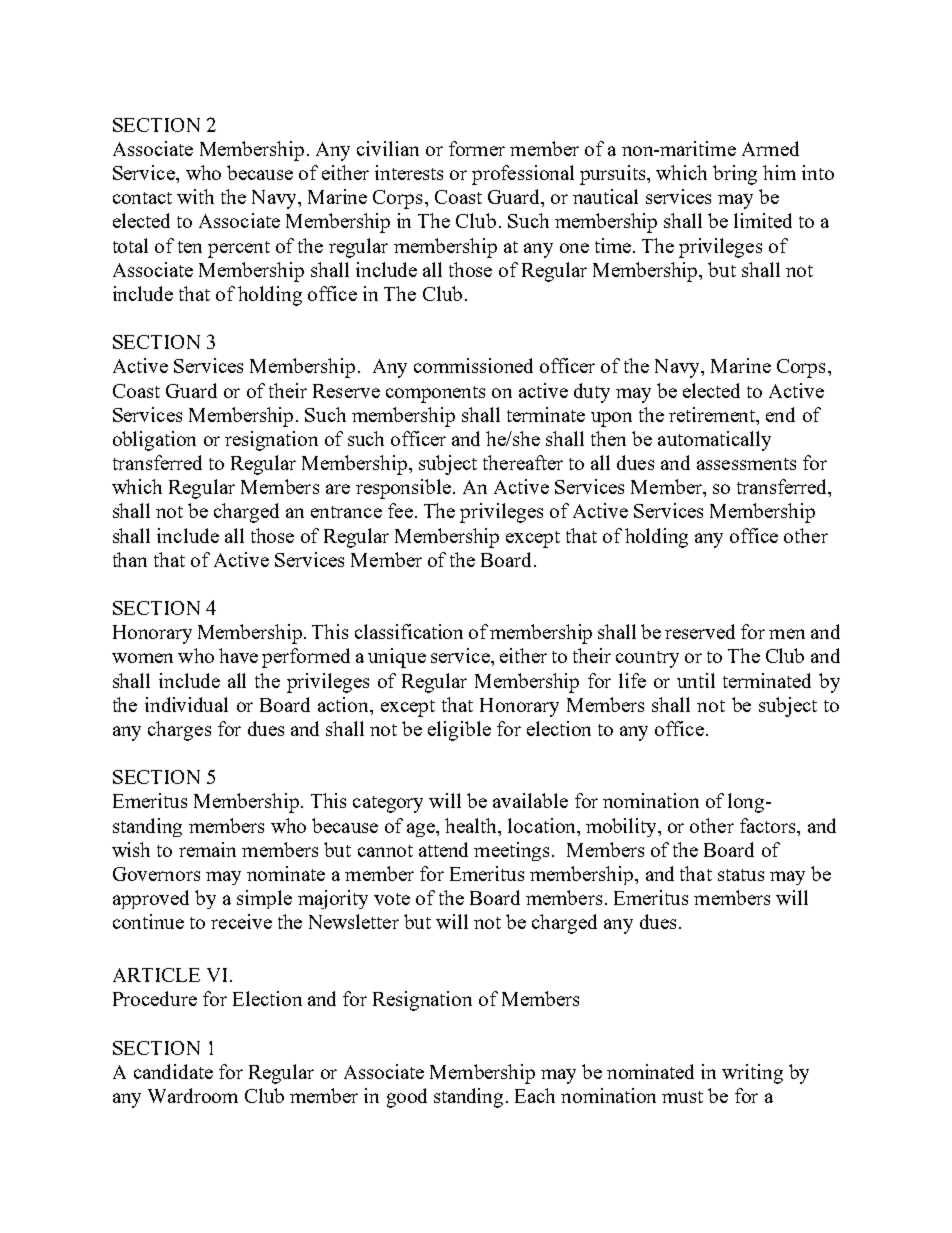 This document has width=952, height=1233. I want to click on Each, so click(535, 1095).
